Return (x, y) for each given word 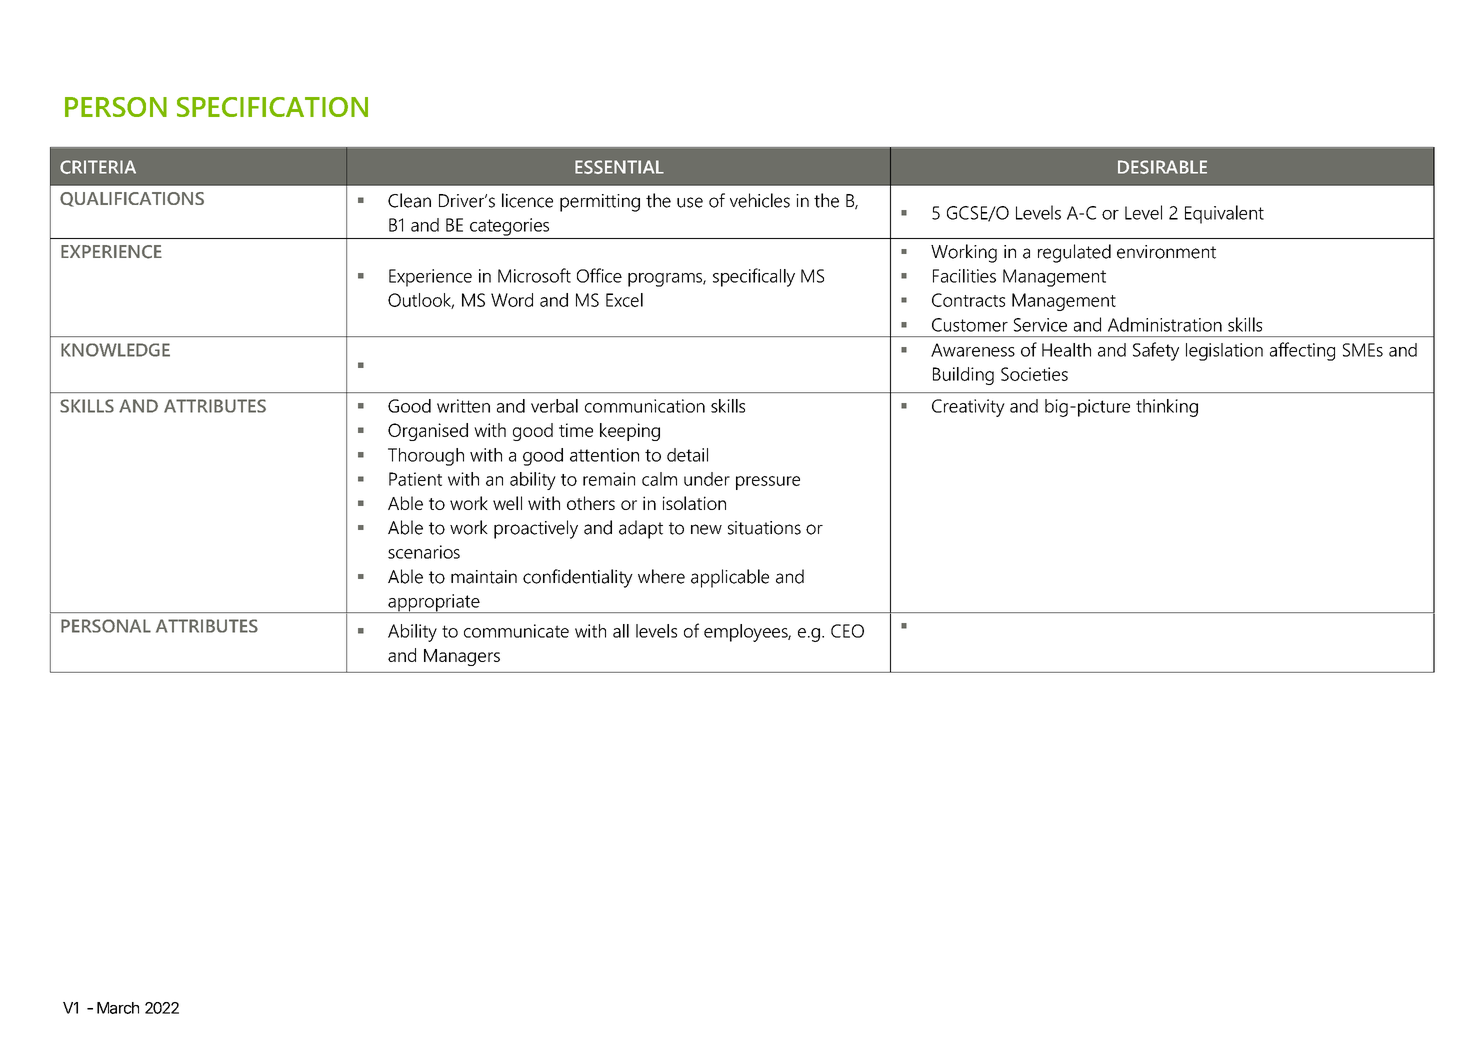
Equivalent (1224, 214)
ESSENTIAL (619, 167)
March (118, 1008)
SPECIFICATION (272, 107)
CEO (847, 631)
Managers (462, 657)
